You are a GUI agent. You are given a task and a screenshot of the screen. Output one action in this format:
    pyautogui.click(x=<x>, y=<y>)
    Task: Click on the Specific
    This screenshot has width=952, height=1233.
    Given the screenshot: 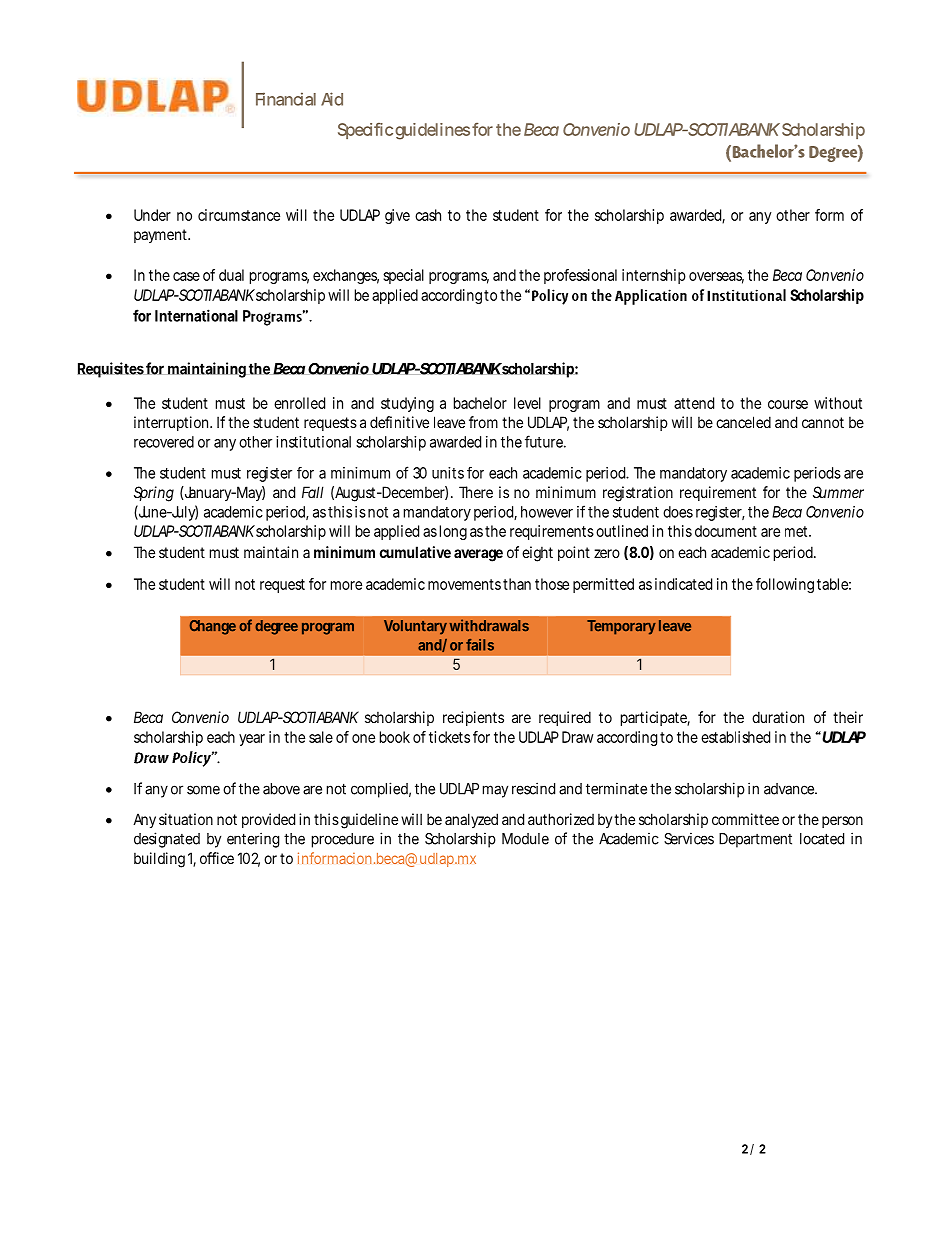 What is the action you would take?
    pyautogui.click(x=365, y=131)
